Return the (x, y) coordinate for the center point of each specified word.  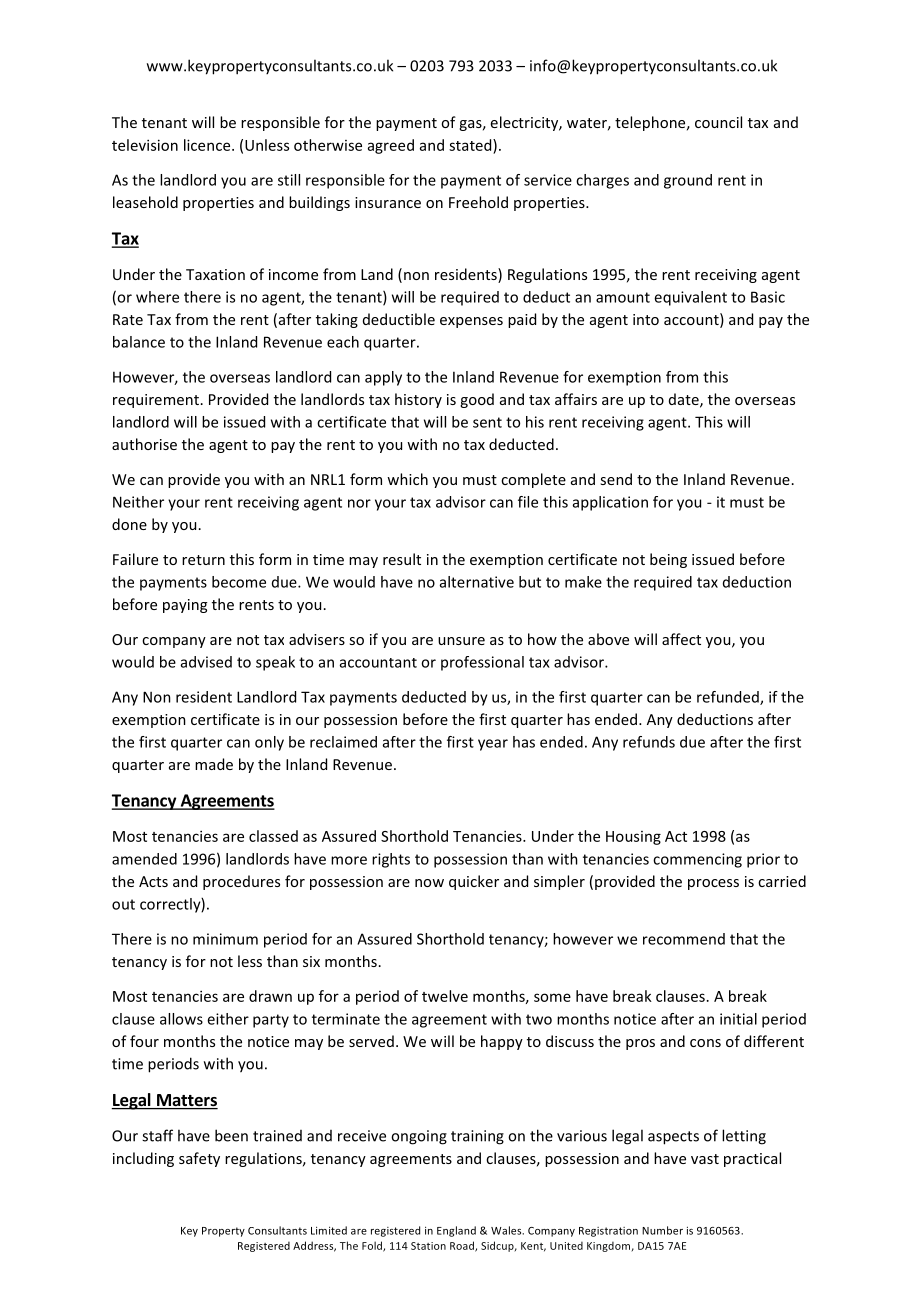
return (203, 560)
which (407, 479)
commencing (697, 860)
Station (428, 1246)
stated (471, 145)
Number (662, 1230)
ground (688, 181)
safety (199, 1159)
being (668, 560)
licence (208, 145)
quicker (474, 882)
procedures (241, 882)
